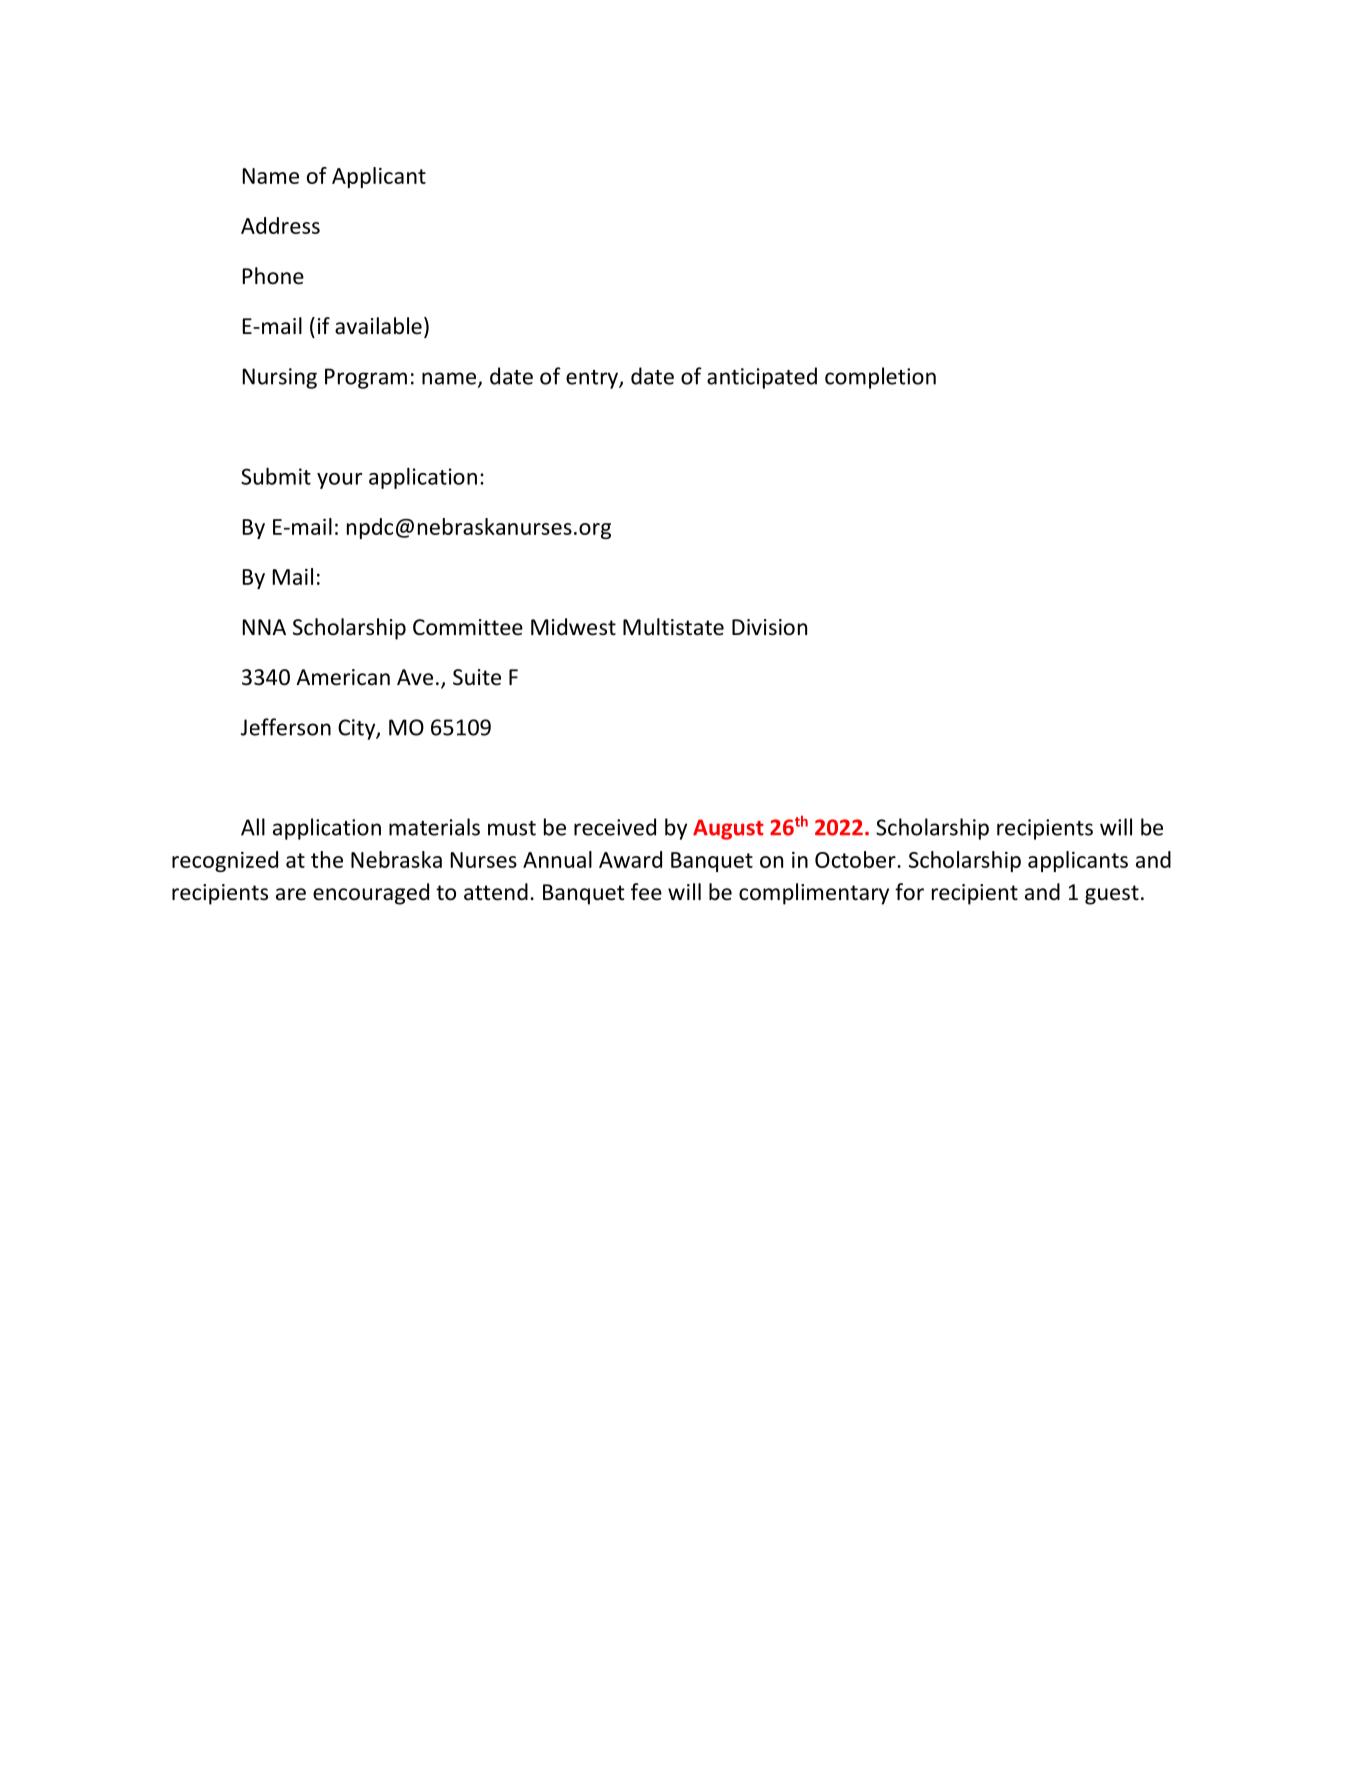  I want to click on Jefferson, so click(286, 727).
